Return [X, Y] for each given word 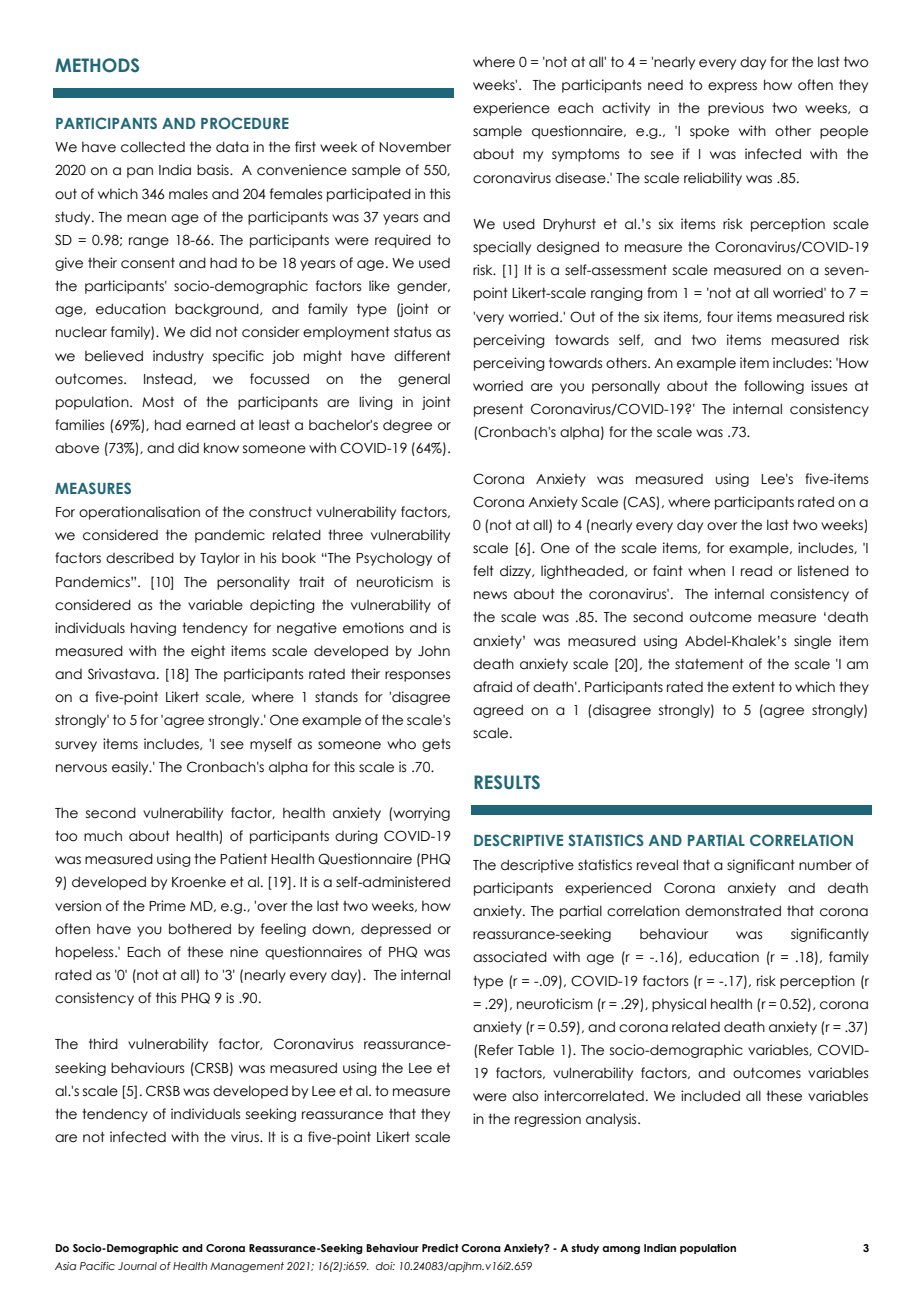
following [774, 387]
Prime [167, 906]
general [424, 380]
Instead [168, 379]
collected [153, 147]
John [434, 651]
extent [753, 687]
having [153, 629]
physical [679, 1005]
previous [736, 109]
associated [510, 957]
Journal [137, 1266]
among [621, 1250]
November [415, 147]
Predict [440, 1248]
